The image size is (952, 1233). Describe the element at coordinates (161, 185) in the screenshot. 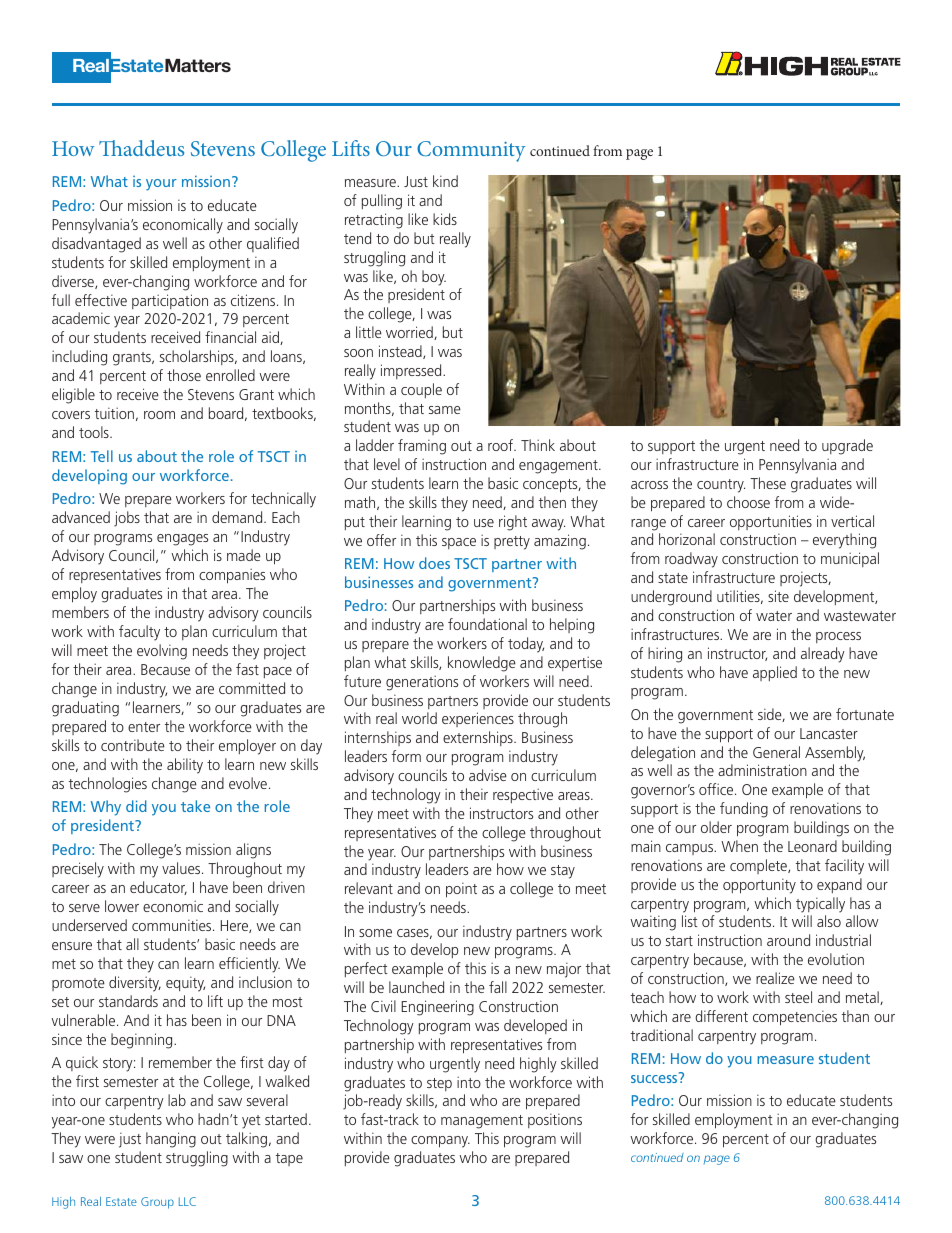

I see `your` at that location.
